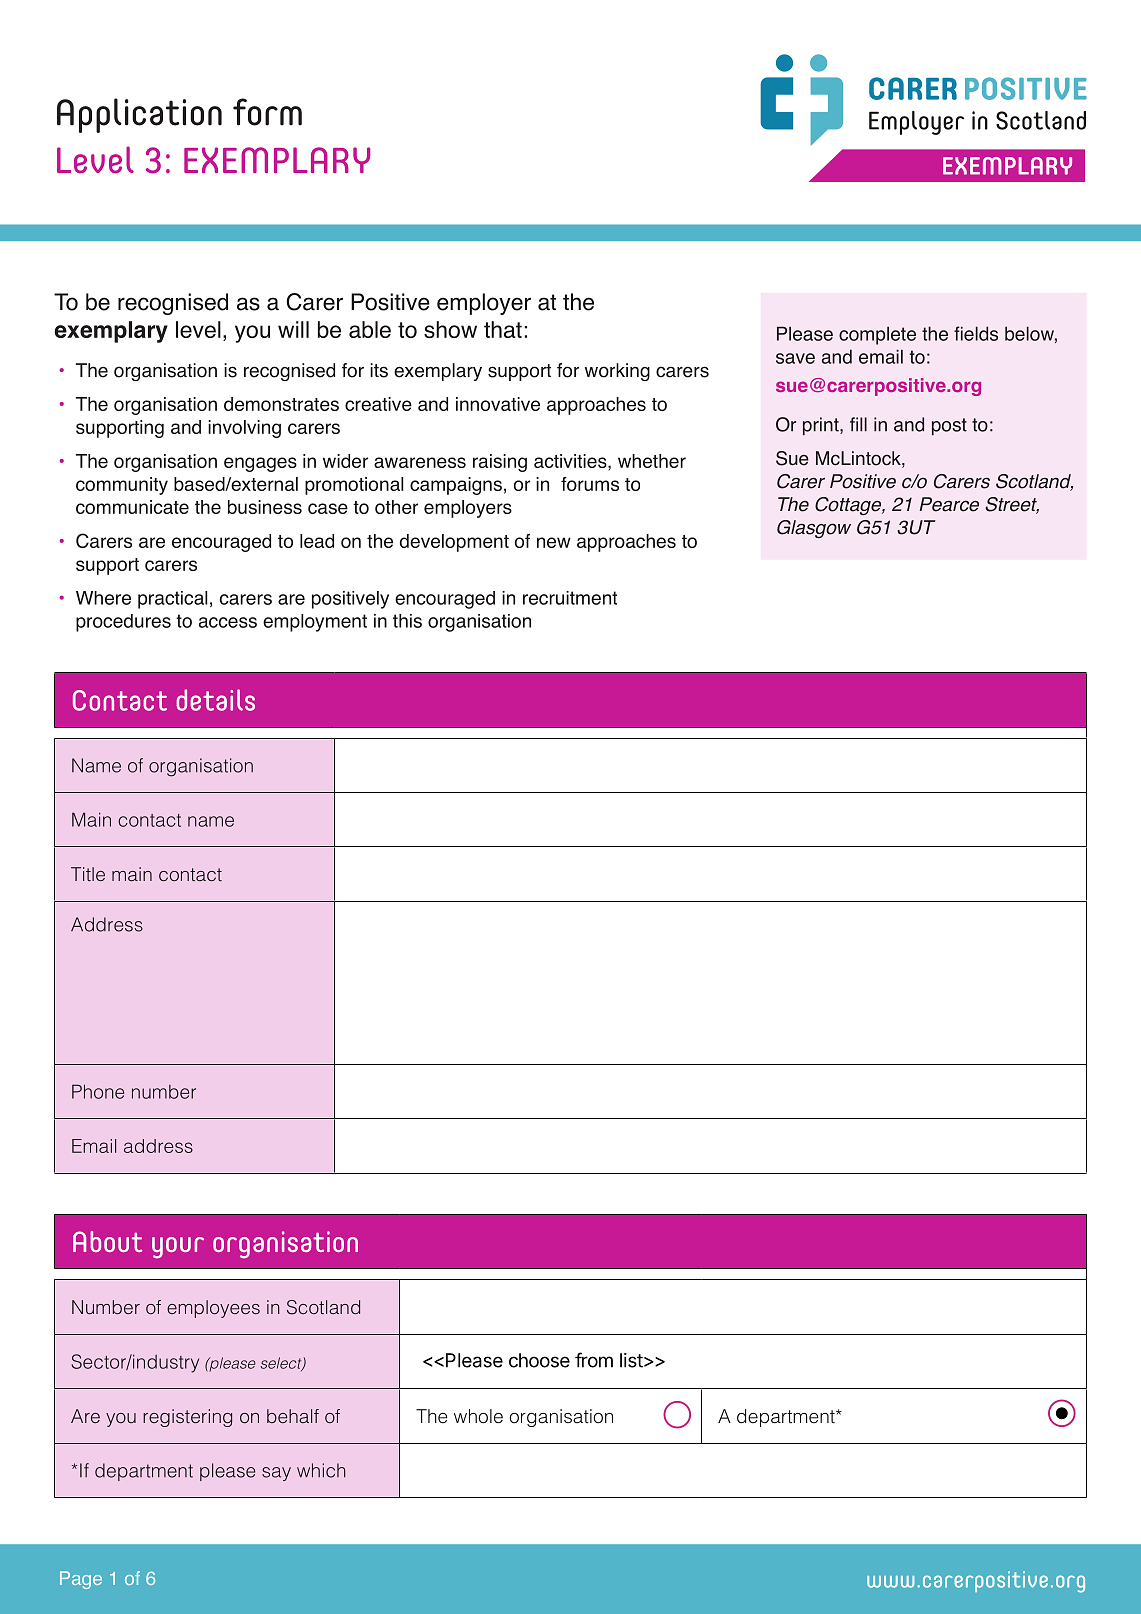 This document has width=1141, height=1614. What do you see at coordinates (877, 335) in the document?
I see `complete` at bounding box center [877, 335].
